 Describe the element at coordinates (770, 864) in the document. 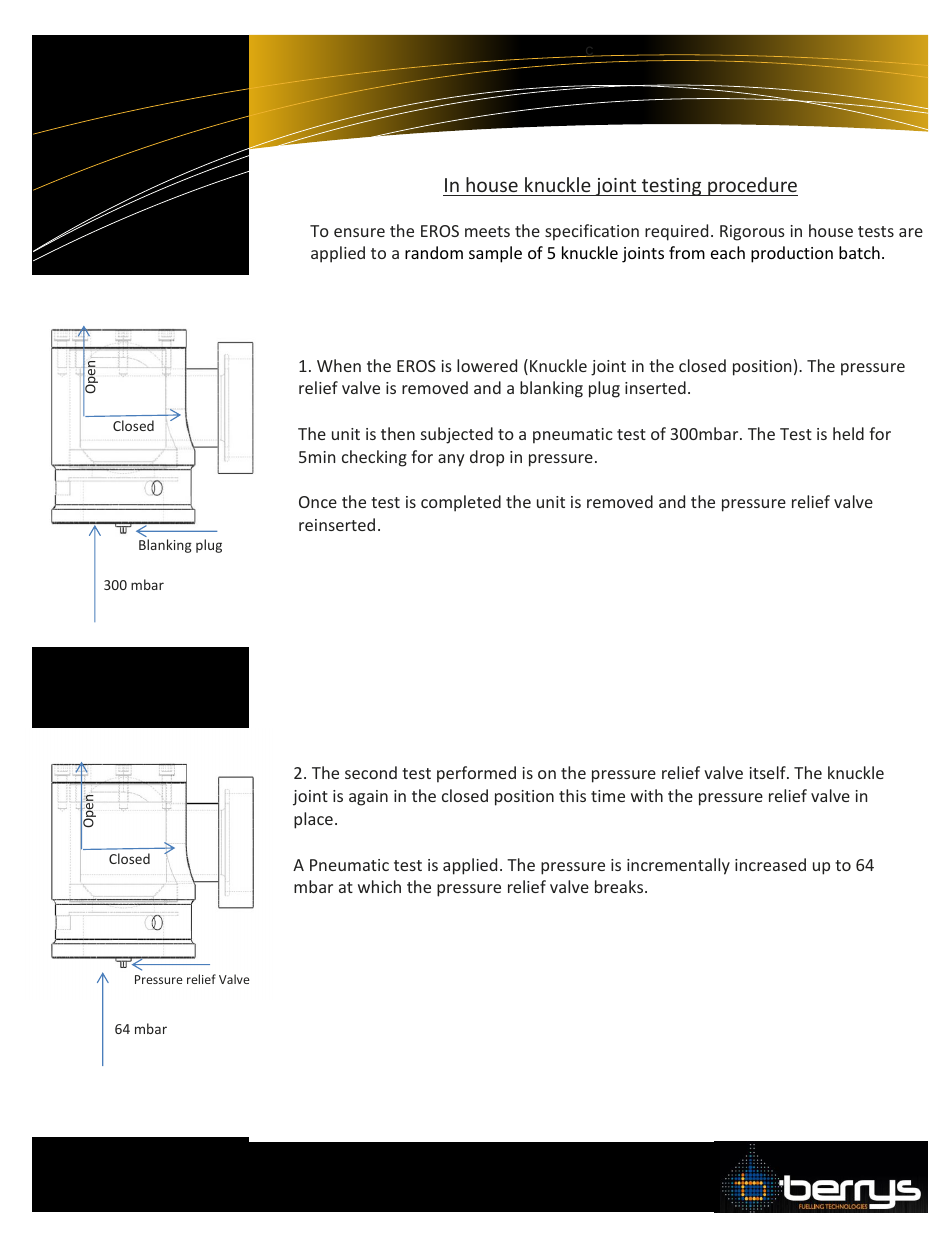

I see `increased` at that location.
